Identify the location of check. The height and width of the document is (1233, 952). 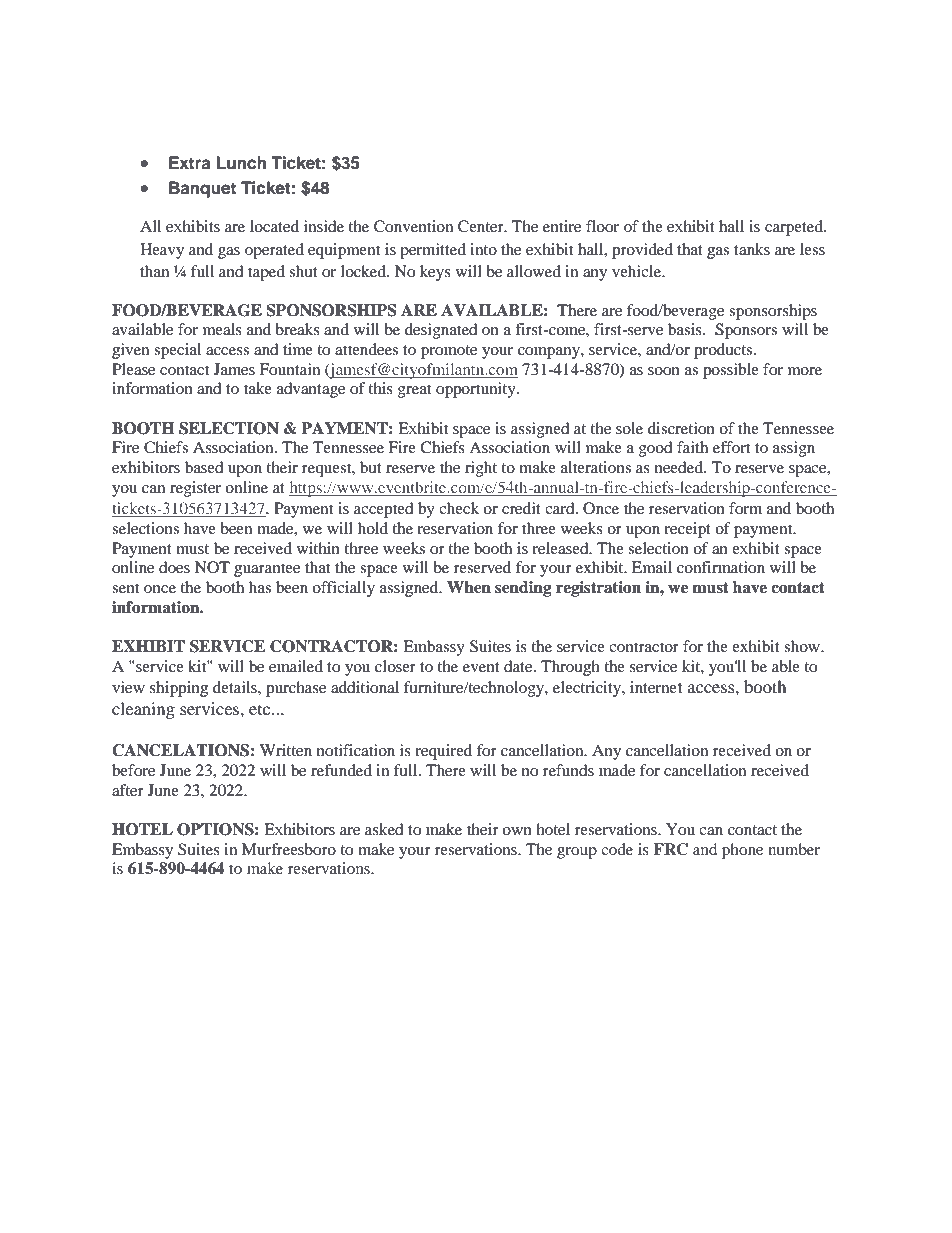
(459, 508).
